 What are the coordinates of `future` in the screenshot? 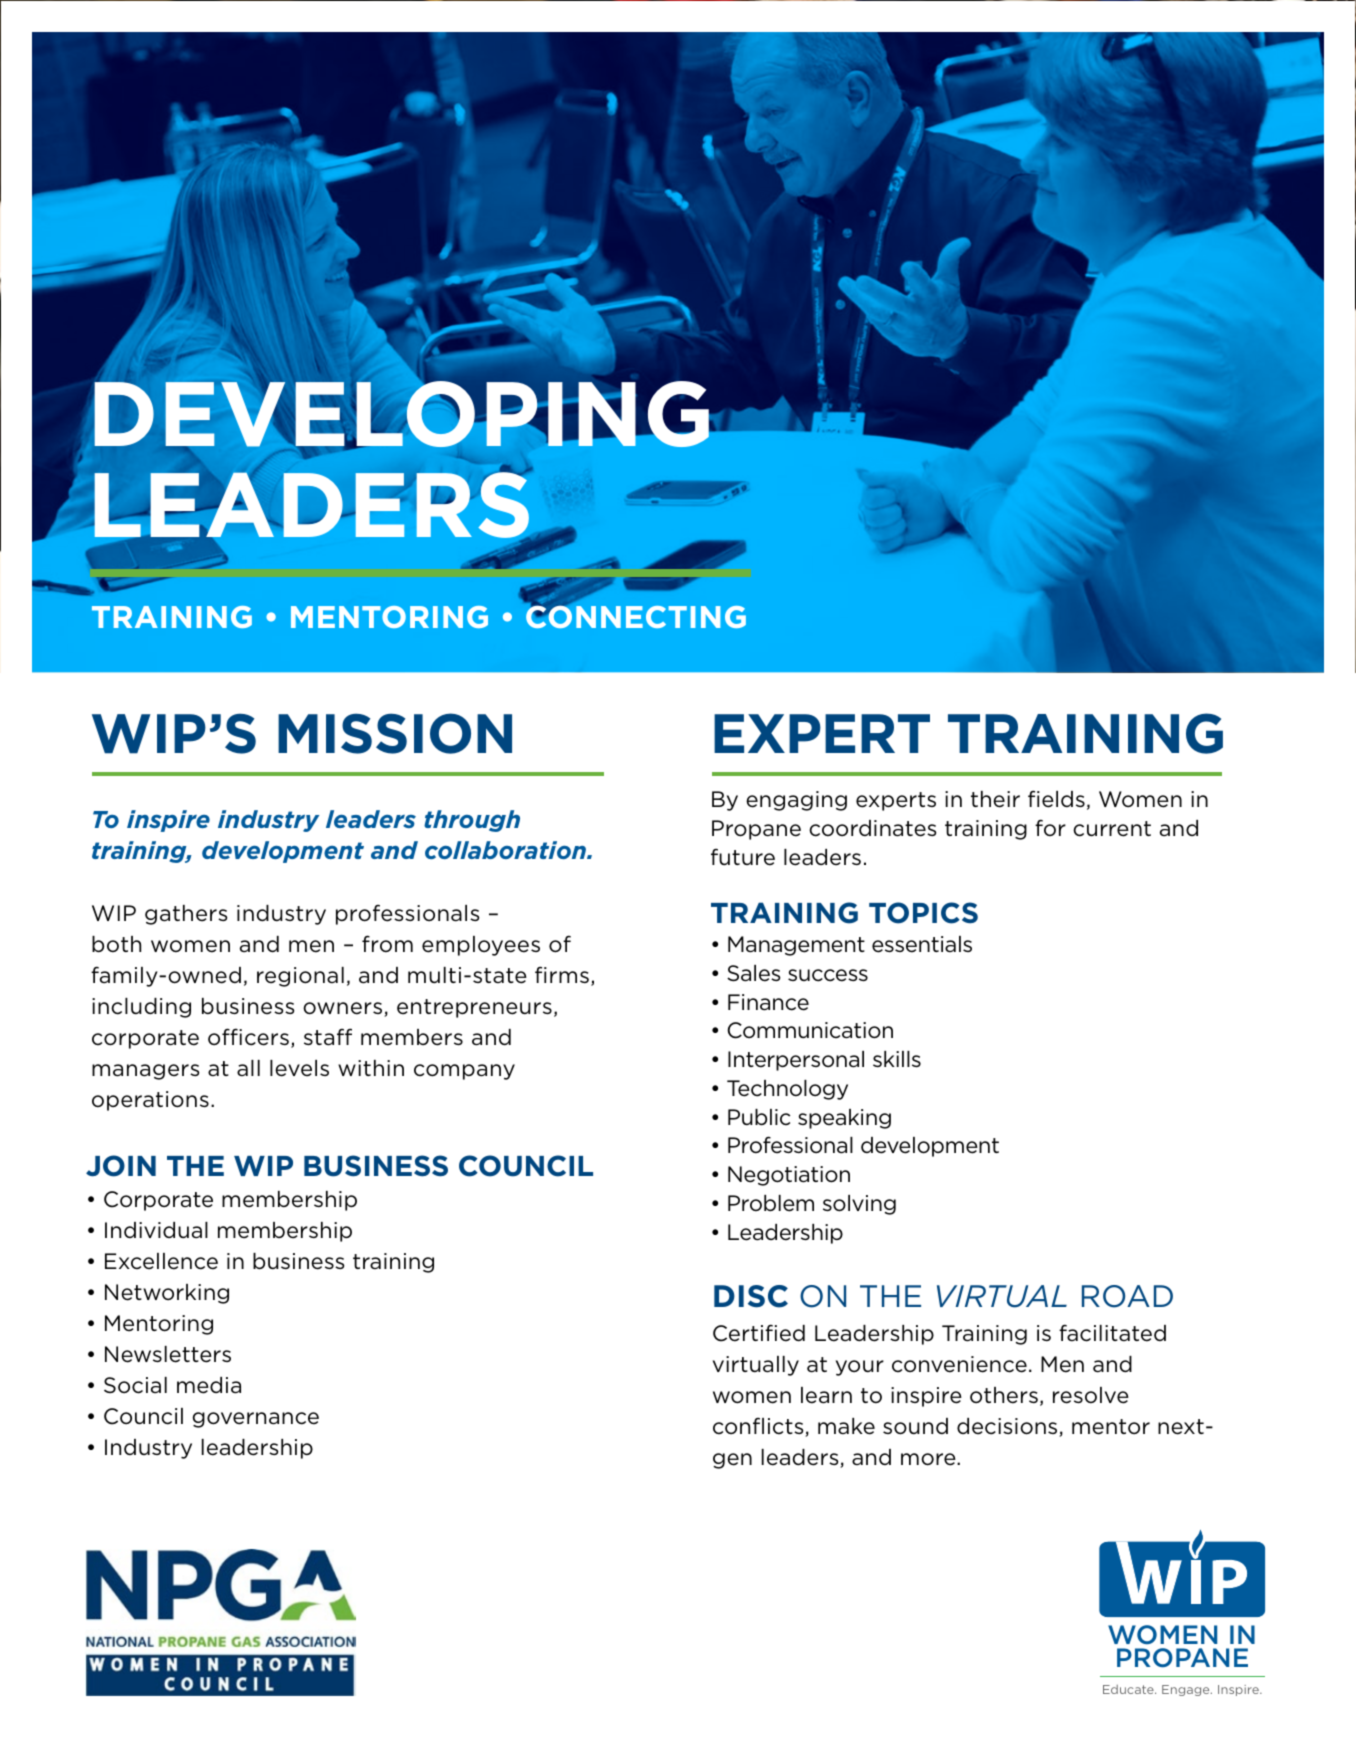 It's located at (743, 857).
